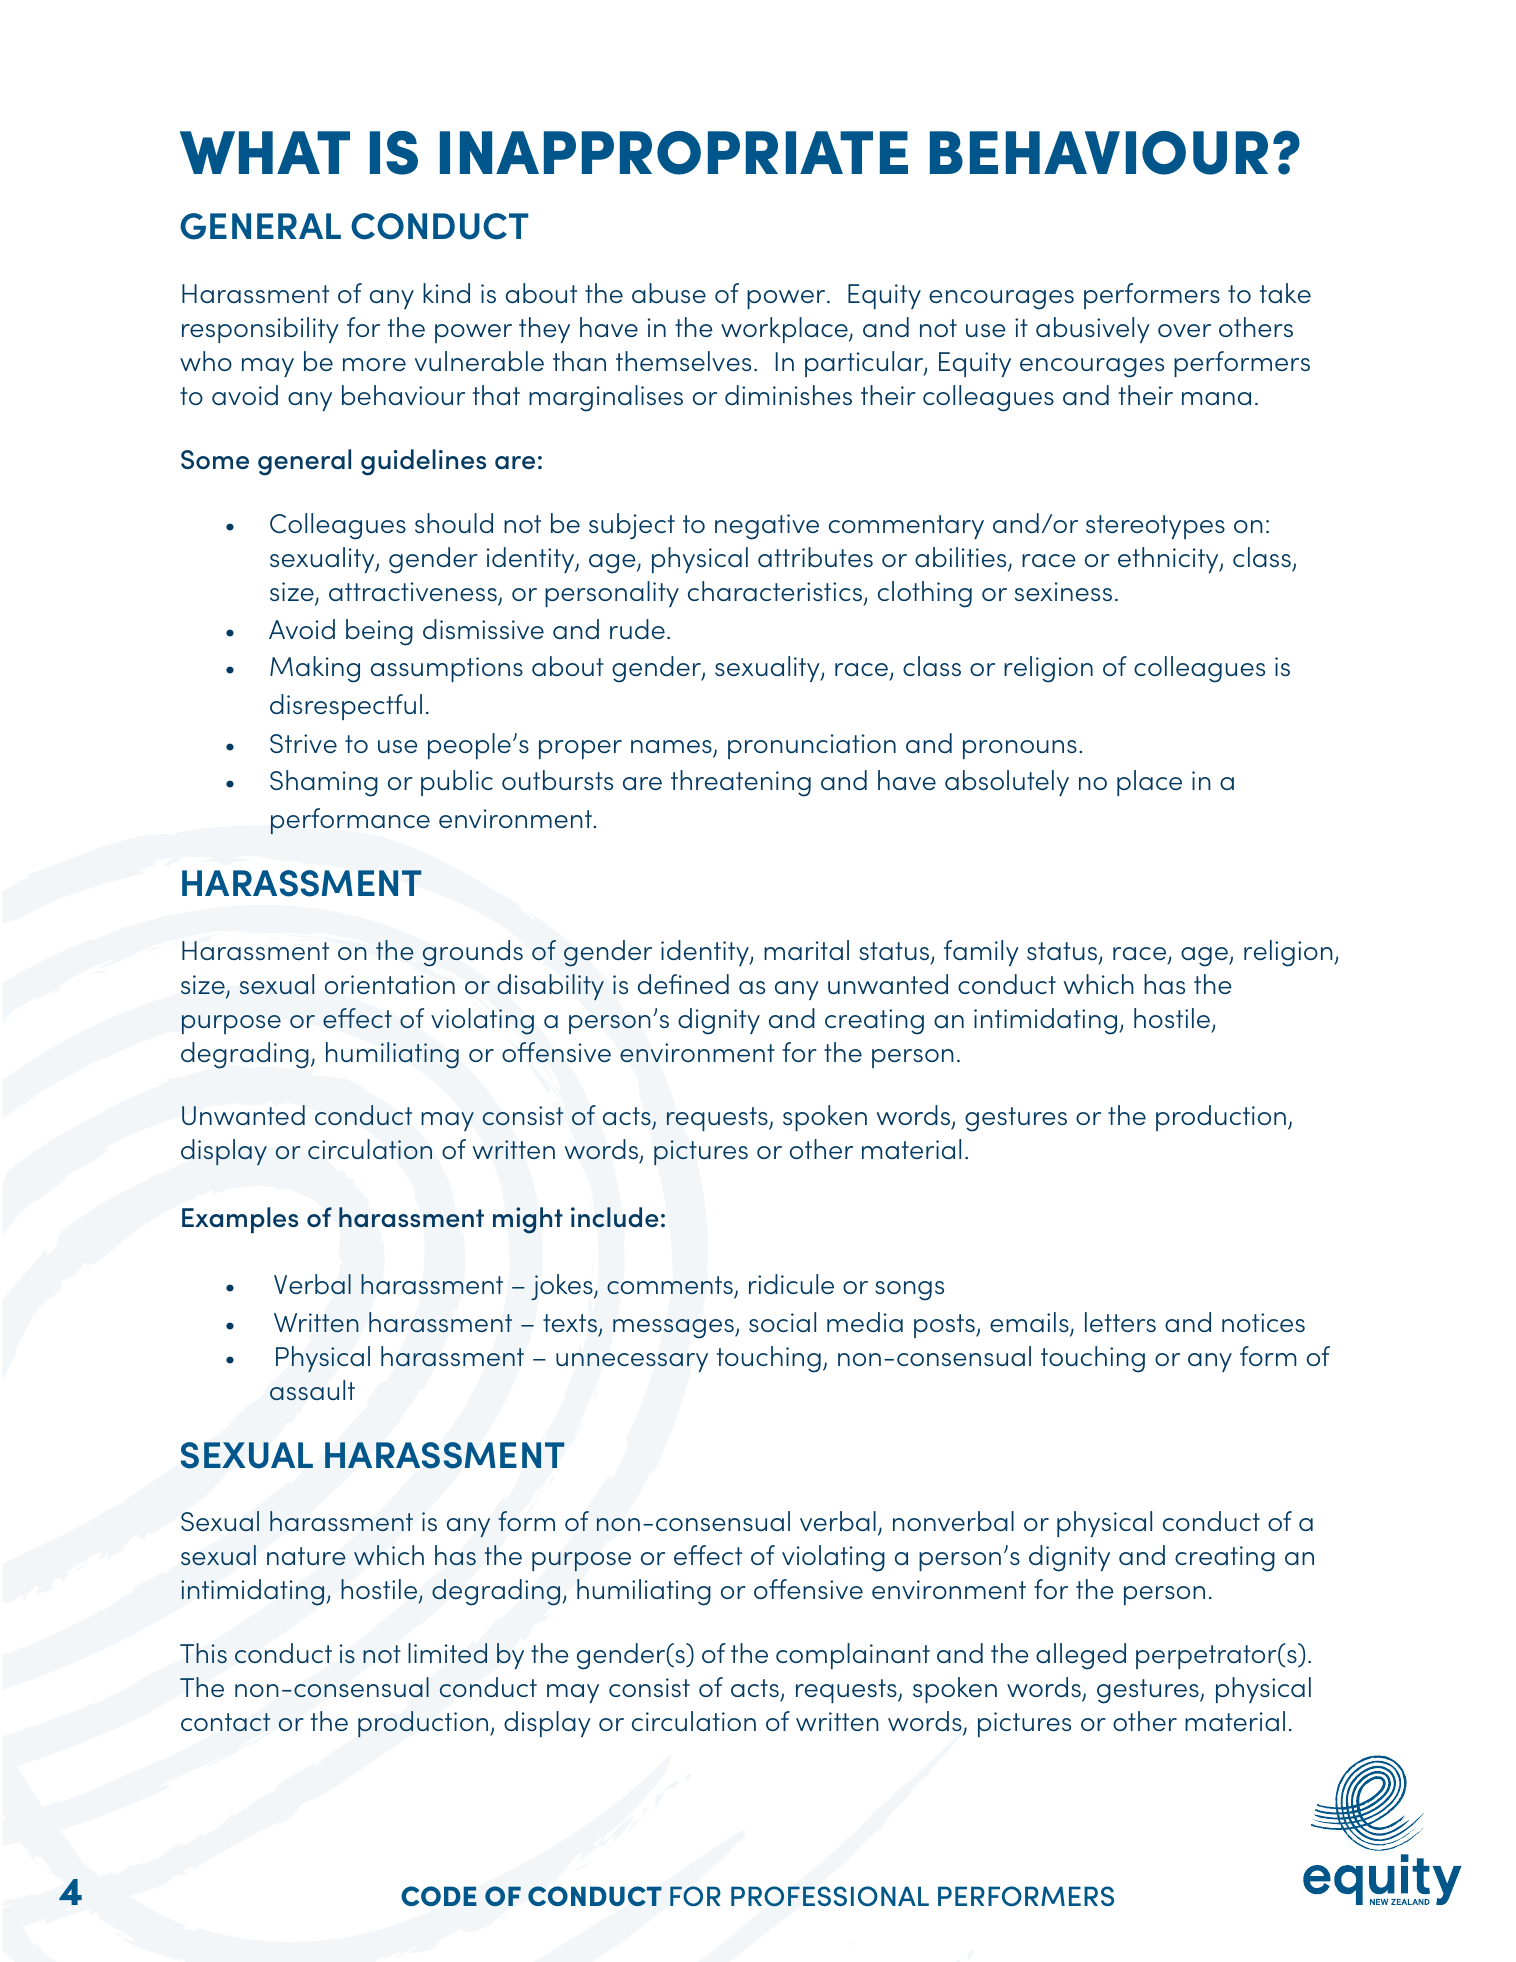 This image has height=1962, width=1516. What do you see at coordinates (1184, 330) in the image?
I see `over` at bounding box center [1184, 330].
